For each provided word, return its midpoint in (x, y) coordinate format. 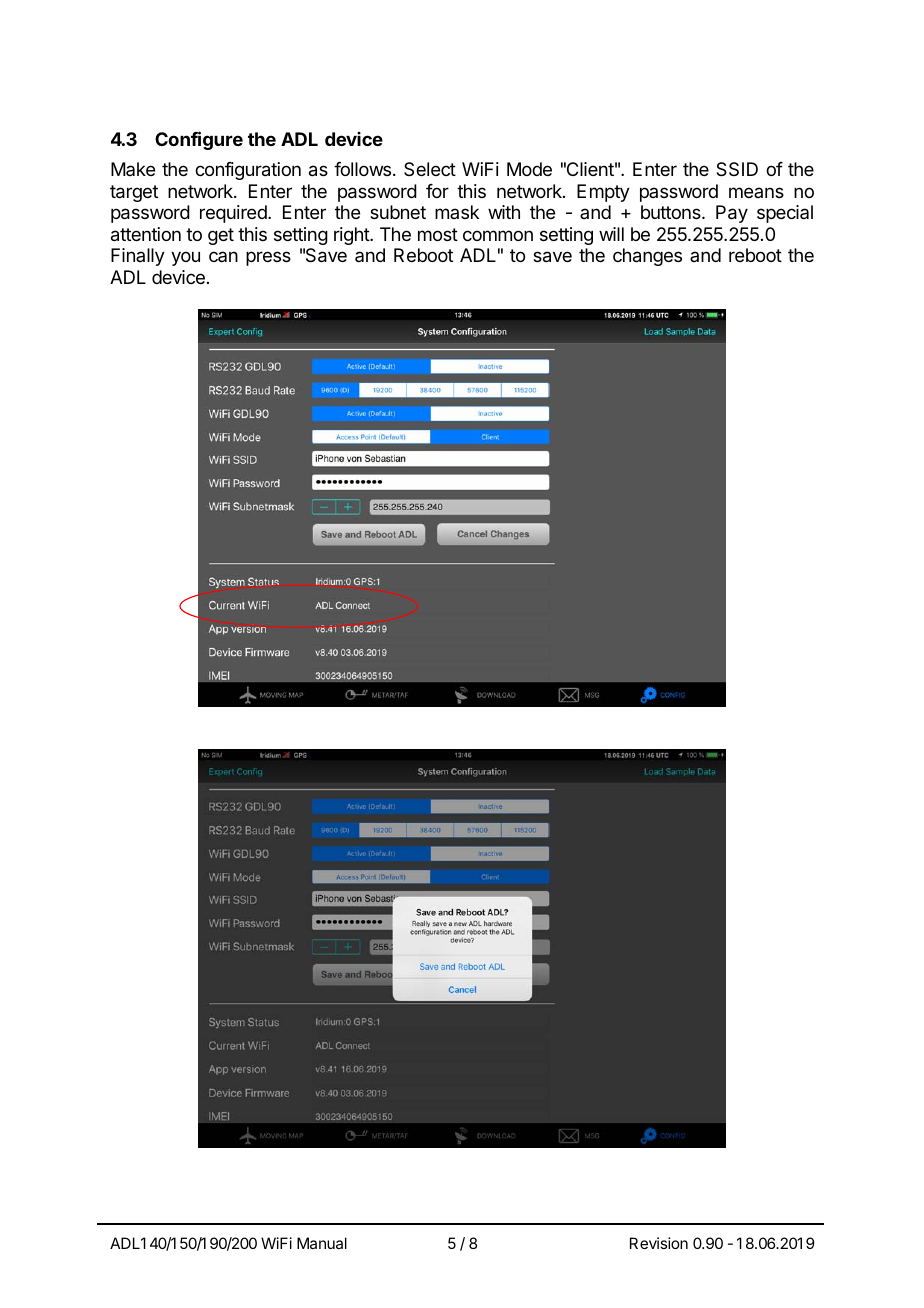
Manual (322, 1243)
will (611, 234)
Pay (732, 214)
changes (647, 257)
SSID (737, 169)
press (268, 258)
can (223, 256)
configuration (248, 171)
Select (430, 169)
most (438, 234)
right (352, 236)
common (498, 235)
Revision (659, 1243)
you (185, 258)
